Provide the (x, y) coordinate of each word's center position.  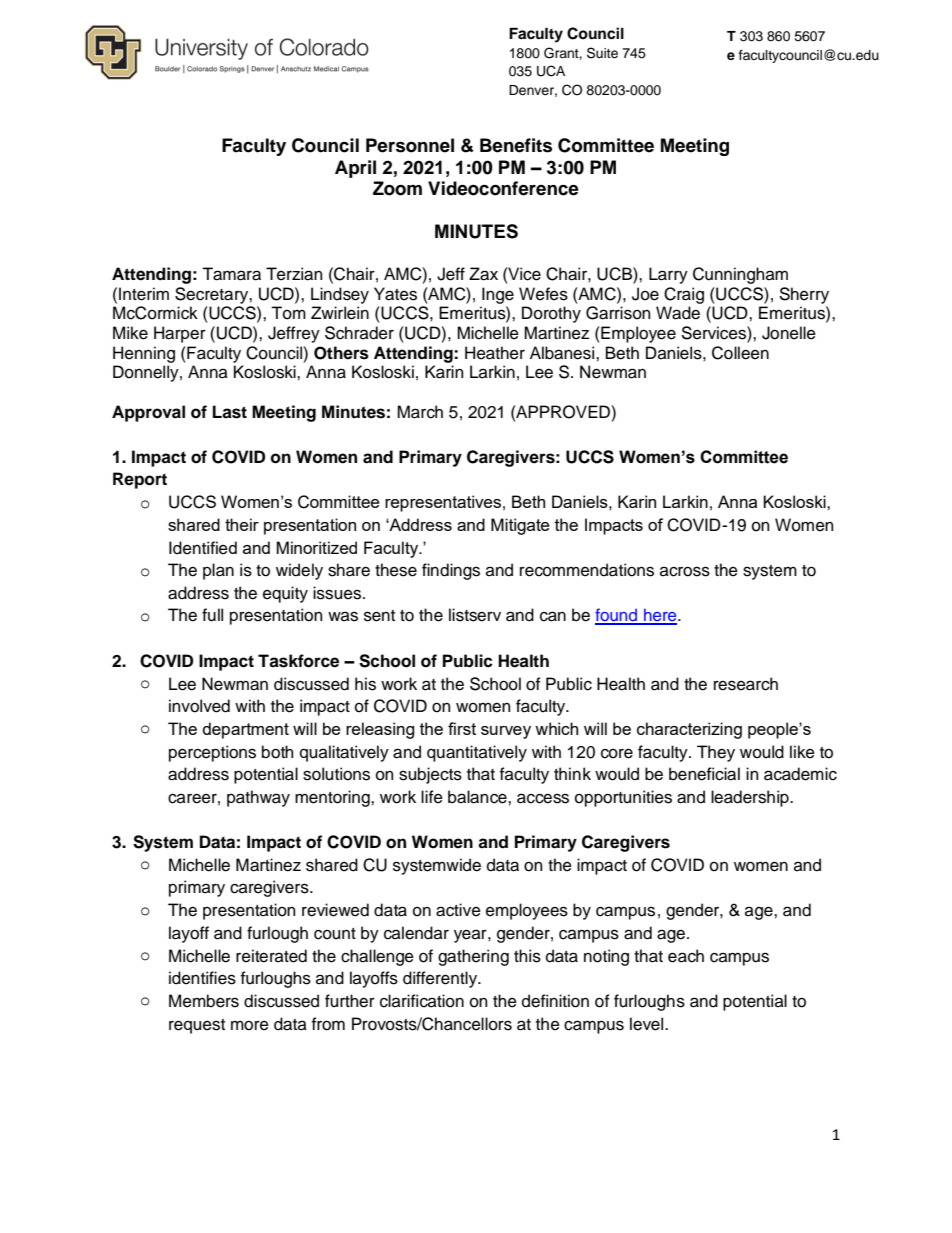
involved (199, 706)
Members (204, 1001)
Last (230, 412)
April (355, 169)
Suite (602, 53)
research (746, 684)
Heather (495, 353)
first (462, 728)
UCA (551, 71)
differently (441, 979)
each (686, 956)
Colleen (740, 353)
